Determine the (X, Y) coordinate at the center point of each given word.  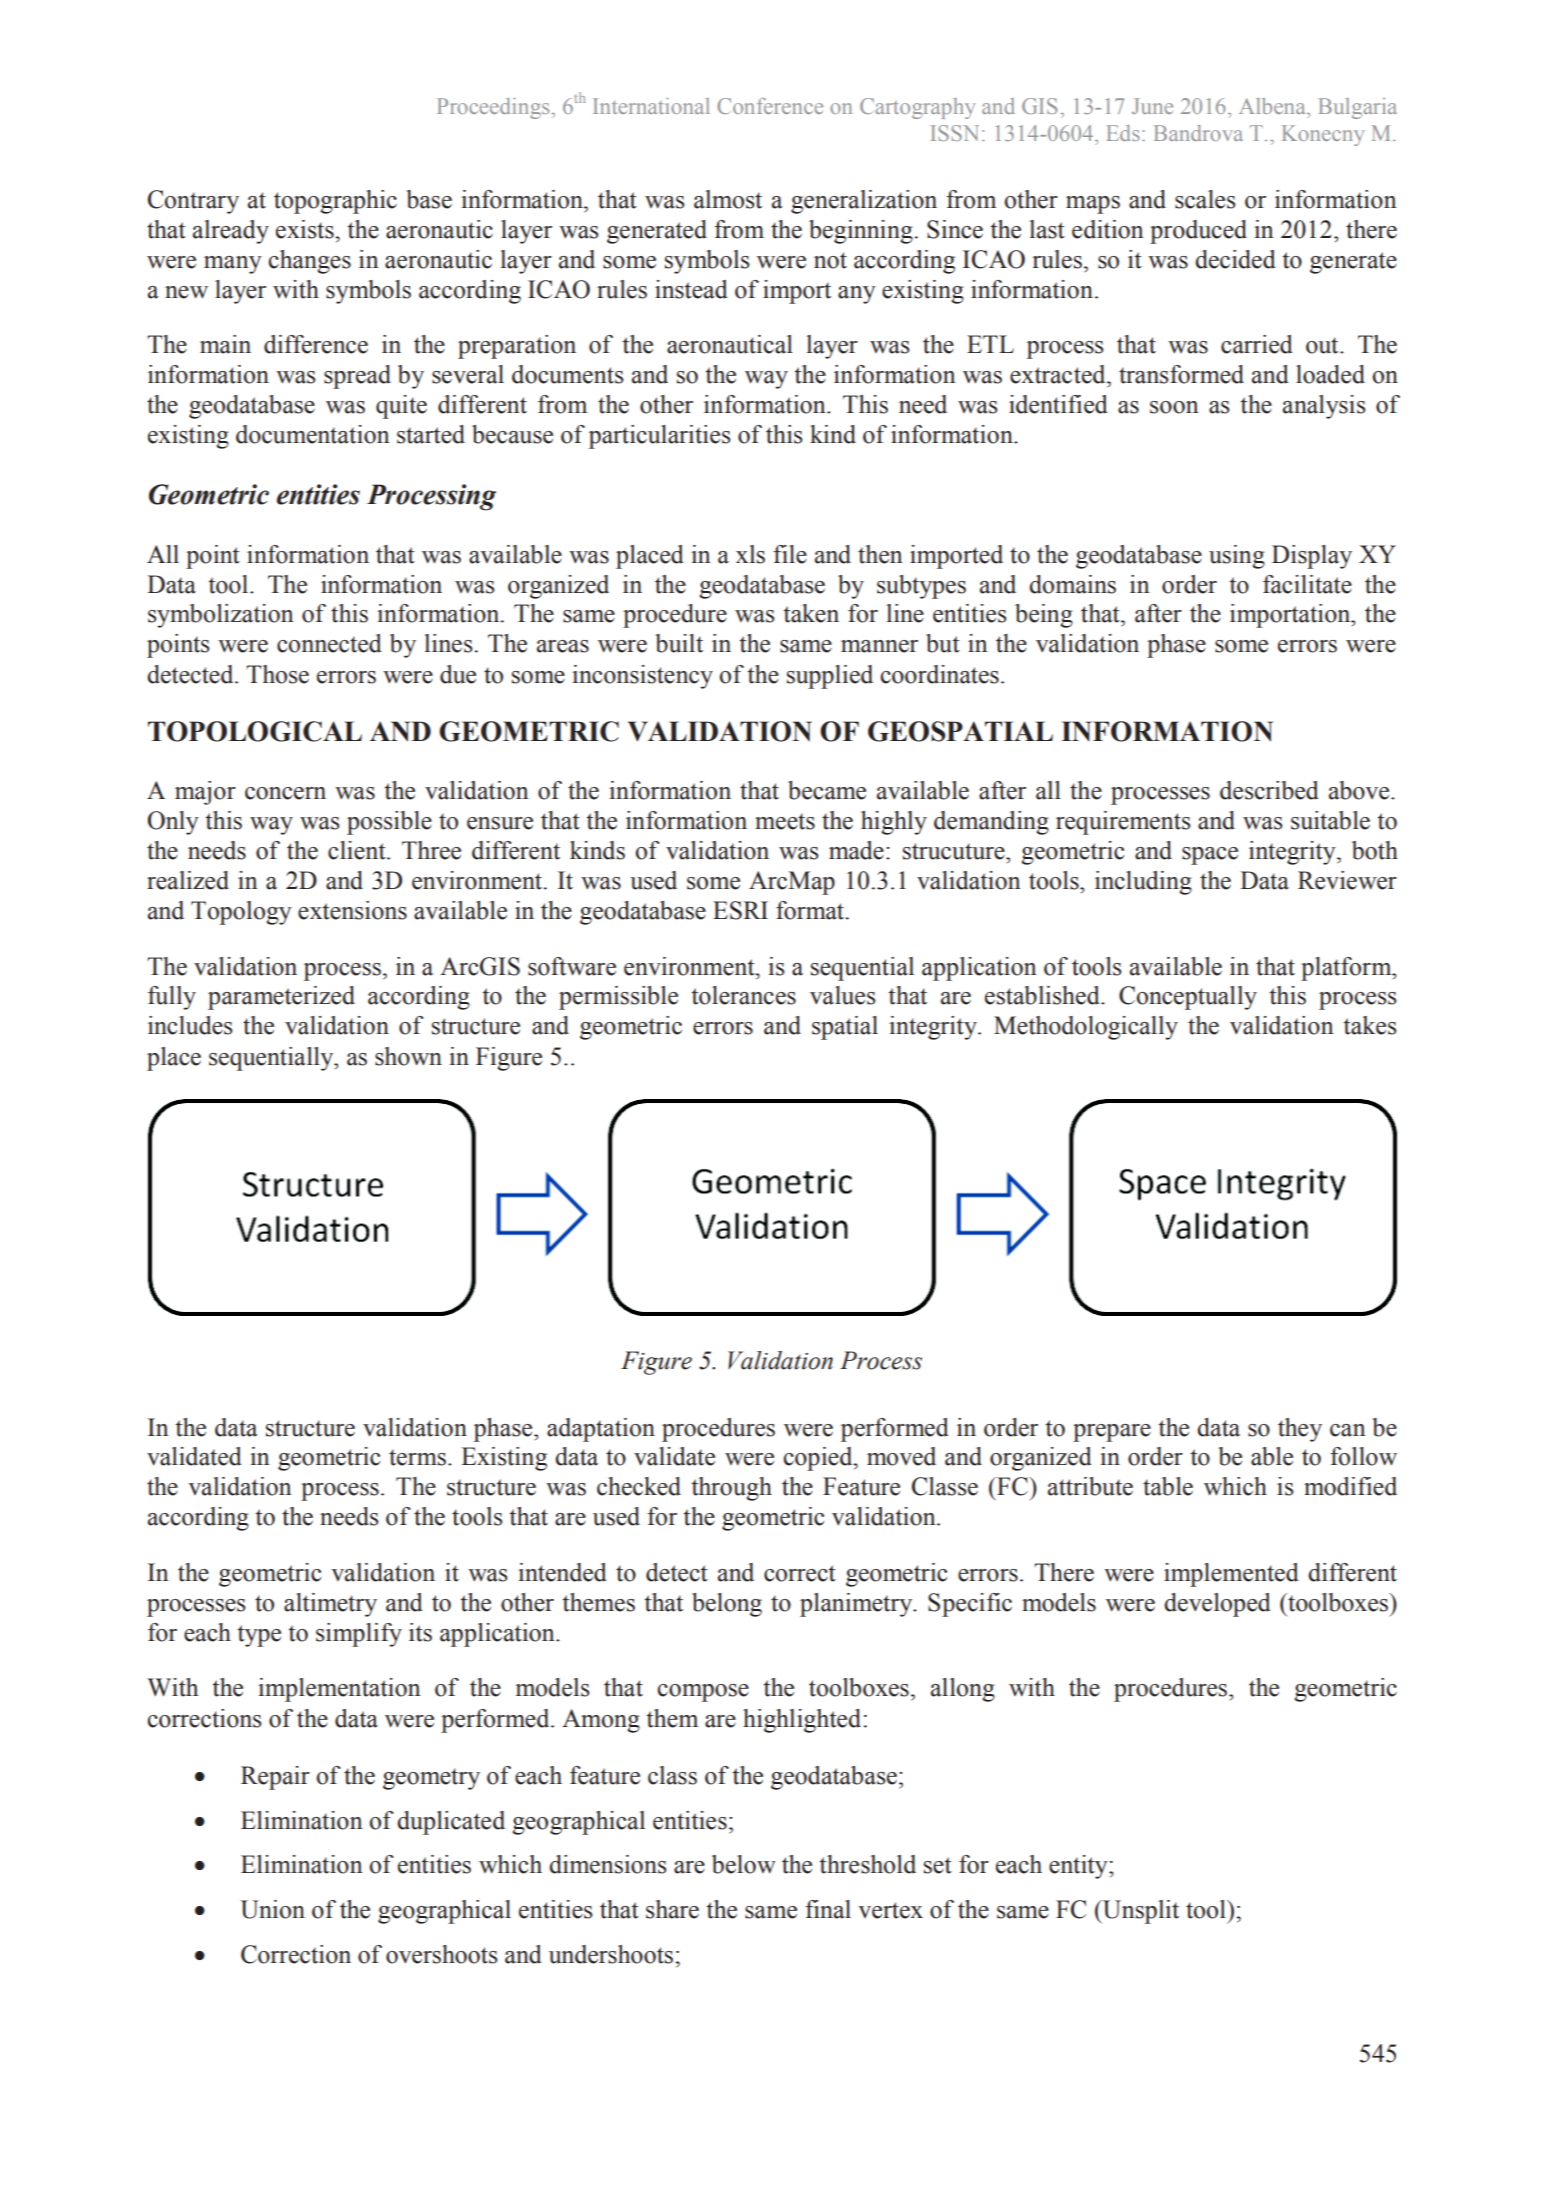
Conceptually (1188, 998)
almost (728, 199)
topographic (335, 202)
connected (329, 643)
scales (1205, 199)
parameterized (281, 998)
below (744, 1864)
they (1300, 1430)
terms (417, 1457)
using (1237, 557)
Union (272, 1909)
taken (811, 613)
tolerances (743, 995)
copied (819, 1459)
